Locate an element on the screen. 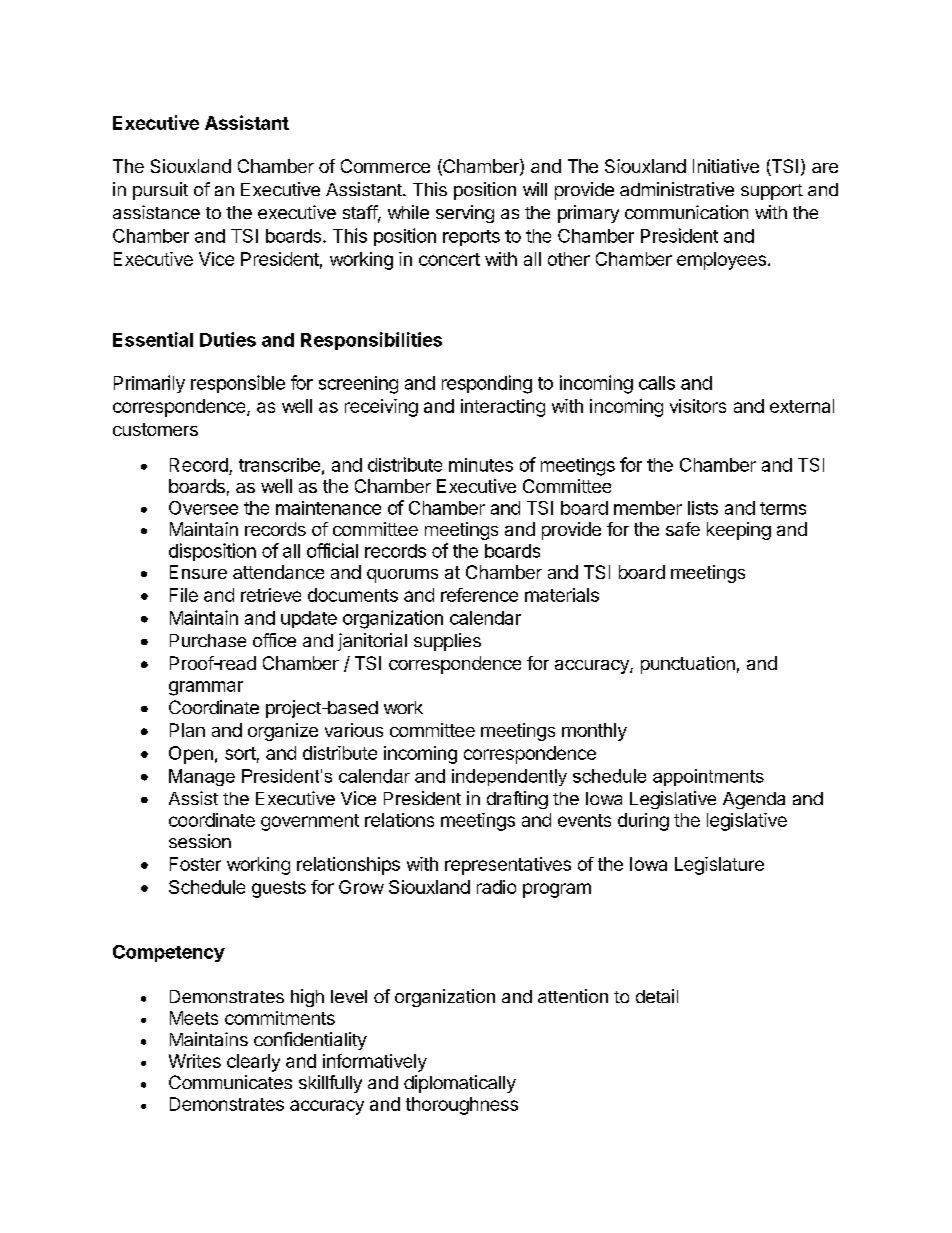  Purchase is located at coordinates (208, 640).
